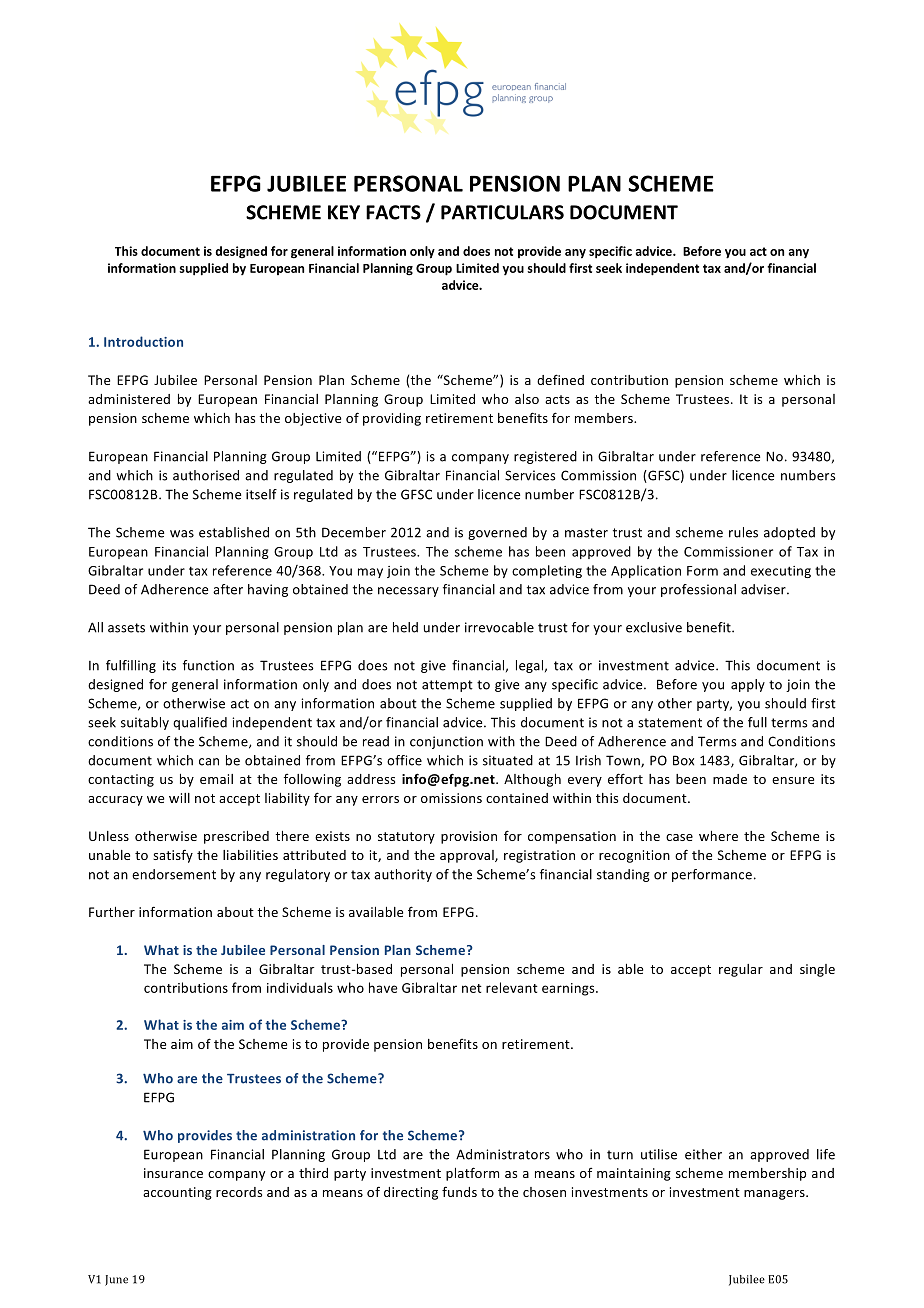 Image resolution: width=924 pixels, height=1308 pixels. Describe the element at coordinates (174, 874) in the screenshot. I see `endorsement` at that location.
